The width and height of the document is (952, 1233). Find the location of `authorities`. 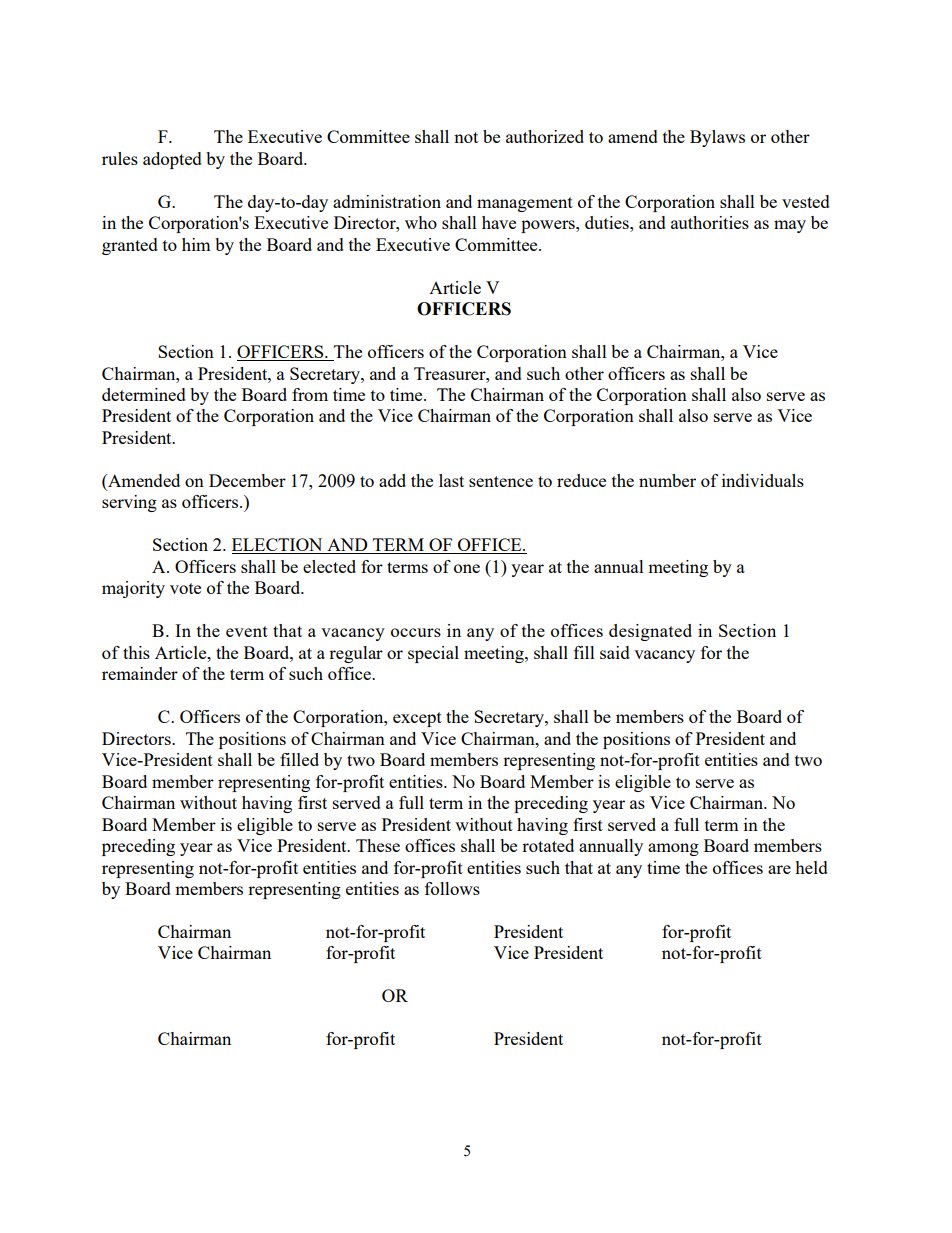

authorities is located at coordinates (710, 222).
